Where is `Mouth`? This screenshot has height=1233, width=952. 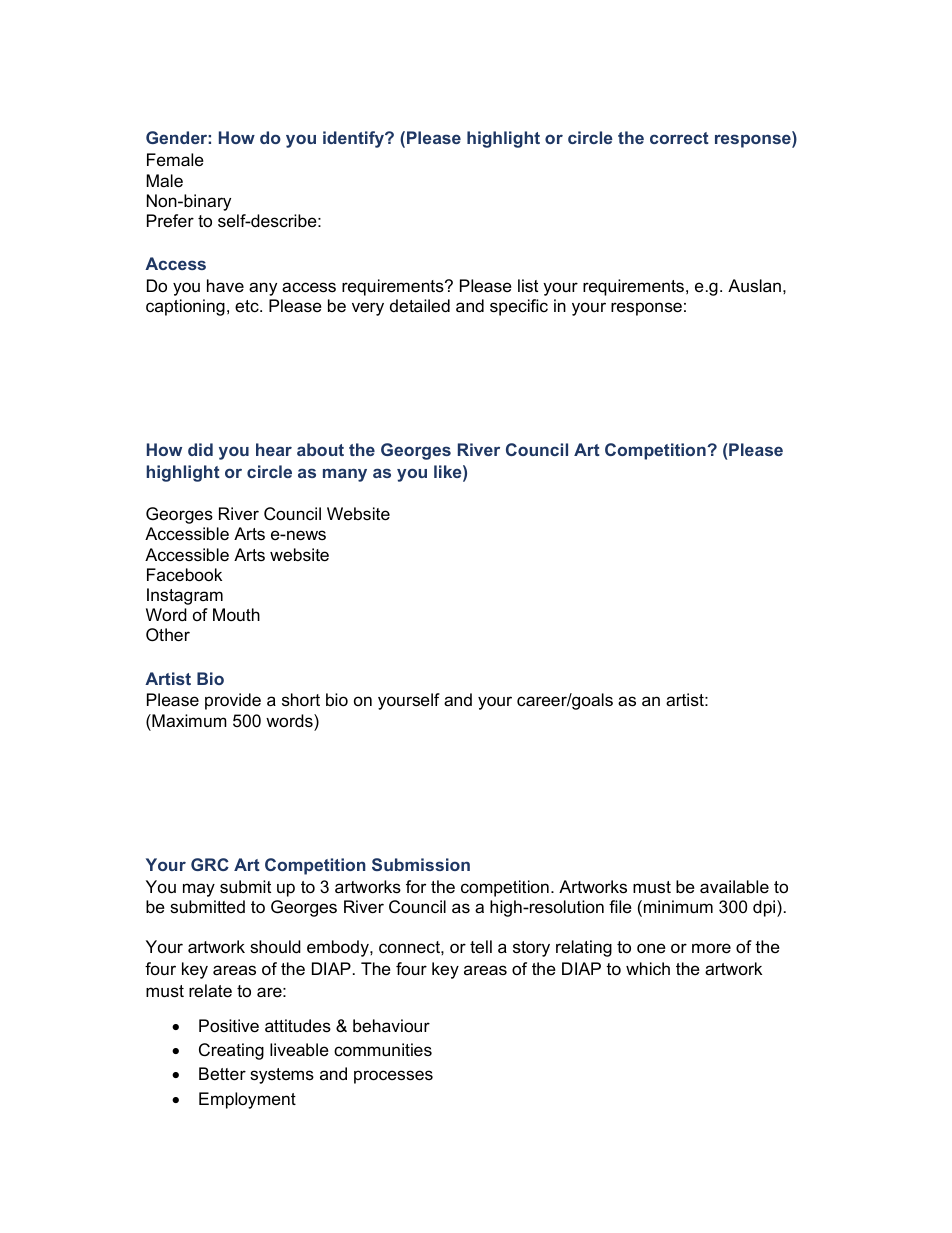 Mouth is located at coordinates (236, 614).
